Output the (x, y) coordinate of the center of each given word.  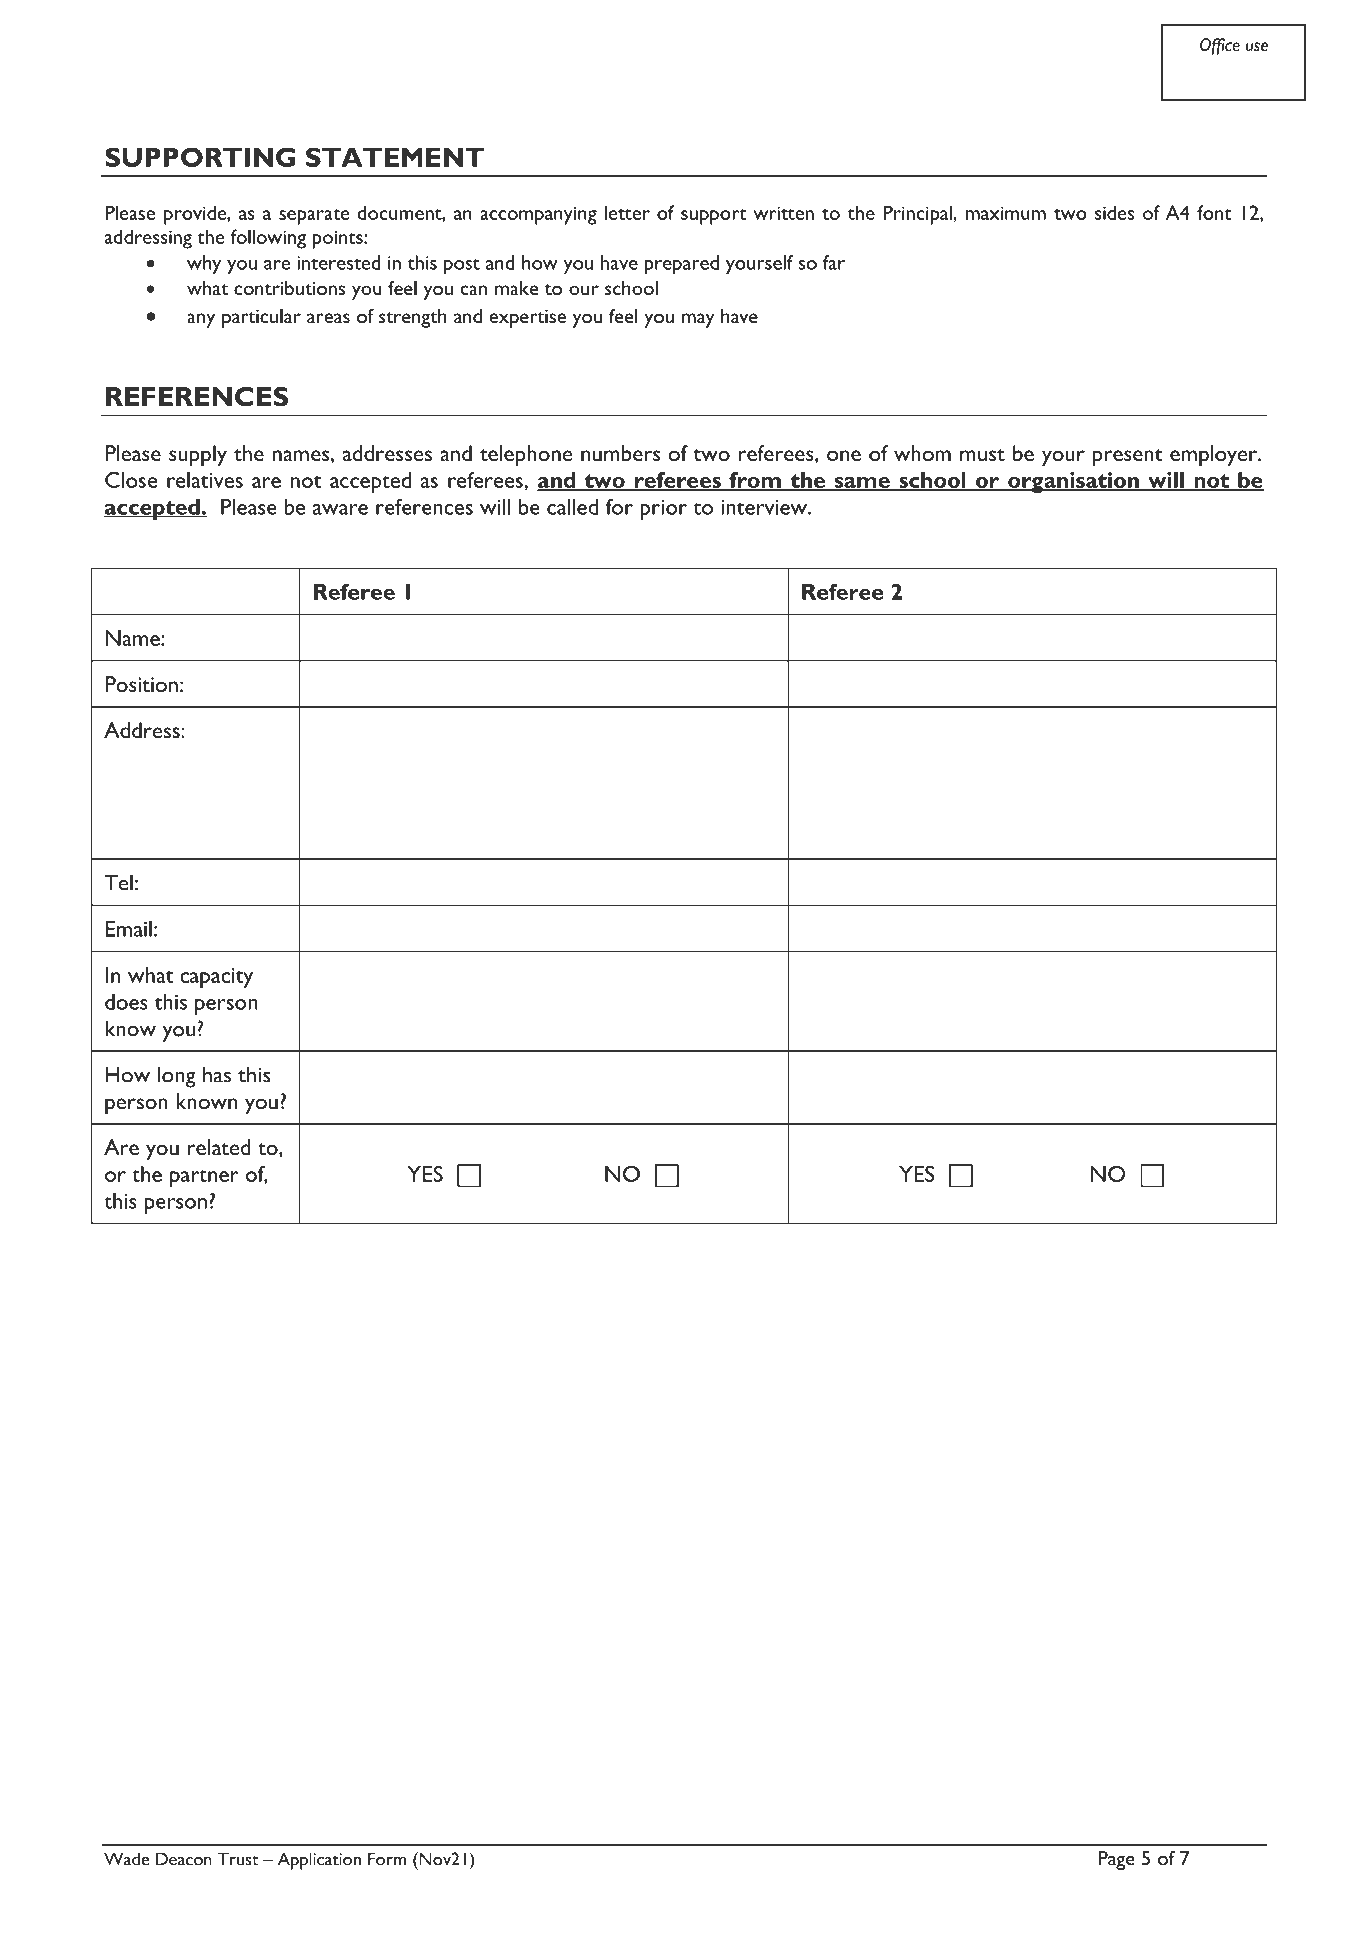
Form (387, 1859)
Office (1220, 46)
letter (627, 212)
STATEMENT (395, 157)
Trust (238, 1859)
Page (1116, 1860)
